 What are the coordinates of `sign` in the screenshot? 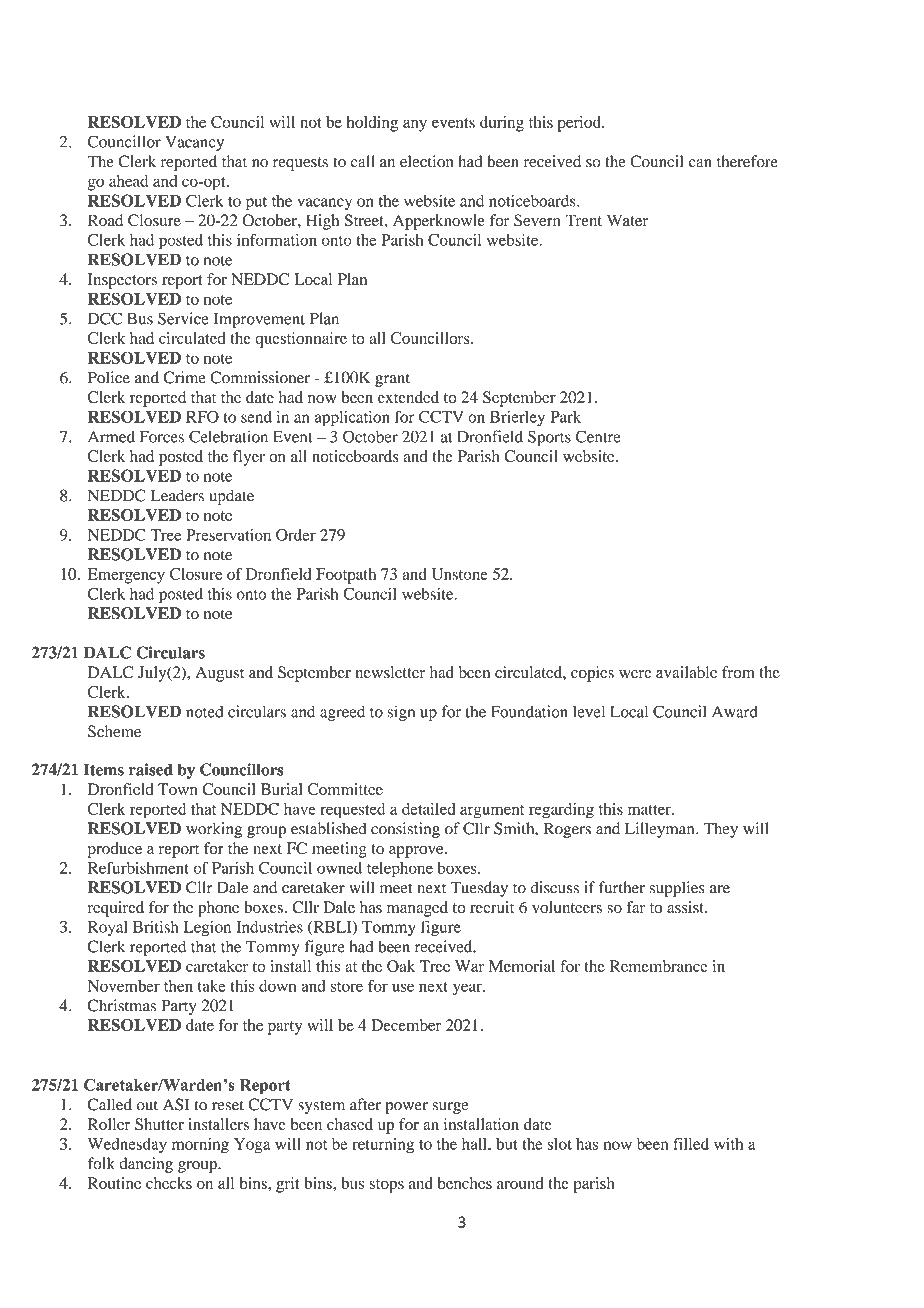 It's located at (401, 713).
